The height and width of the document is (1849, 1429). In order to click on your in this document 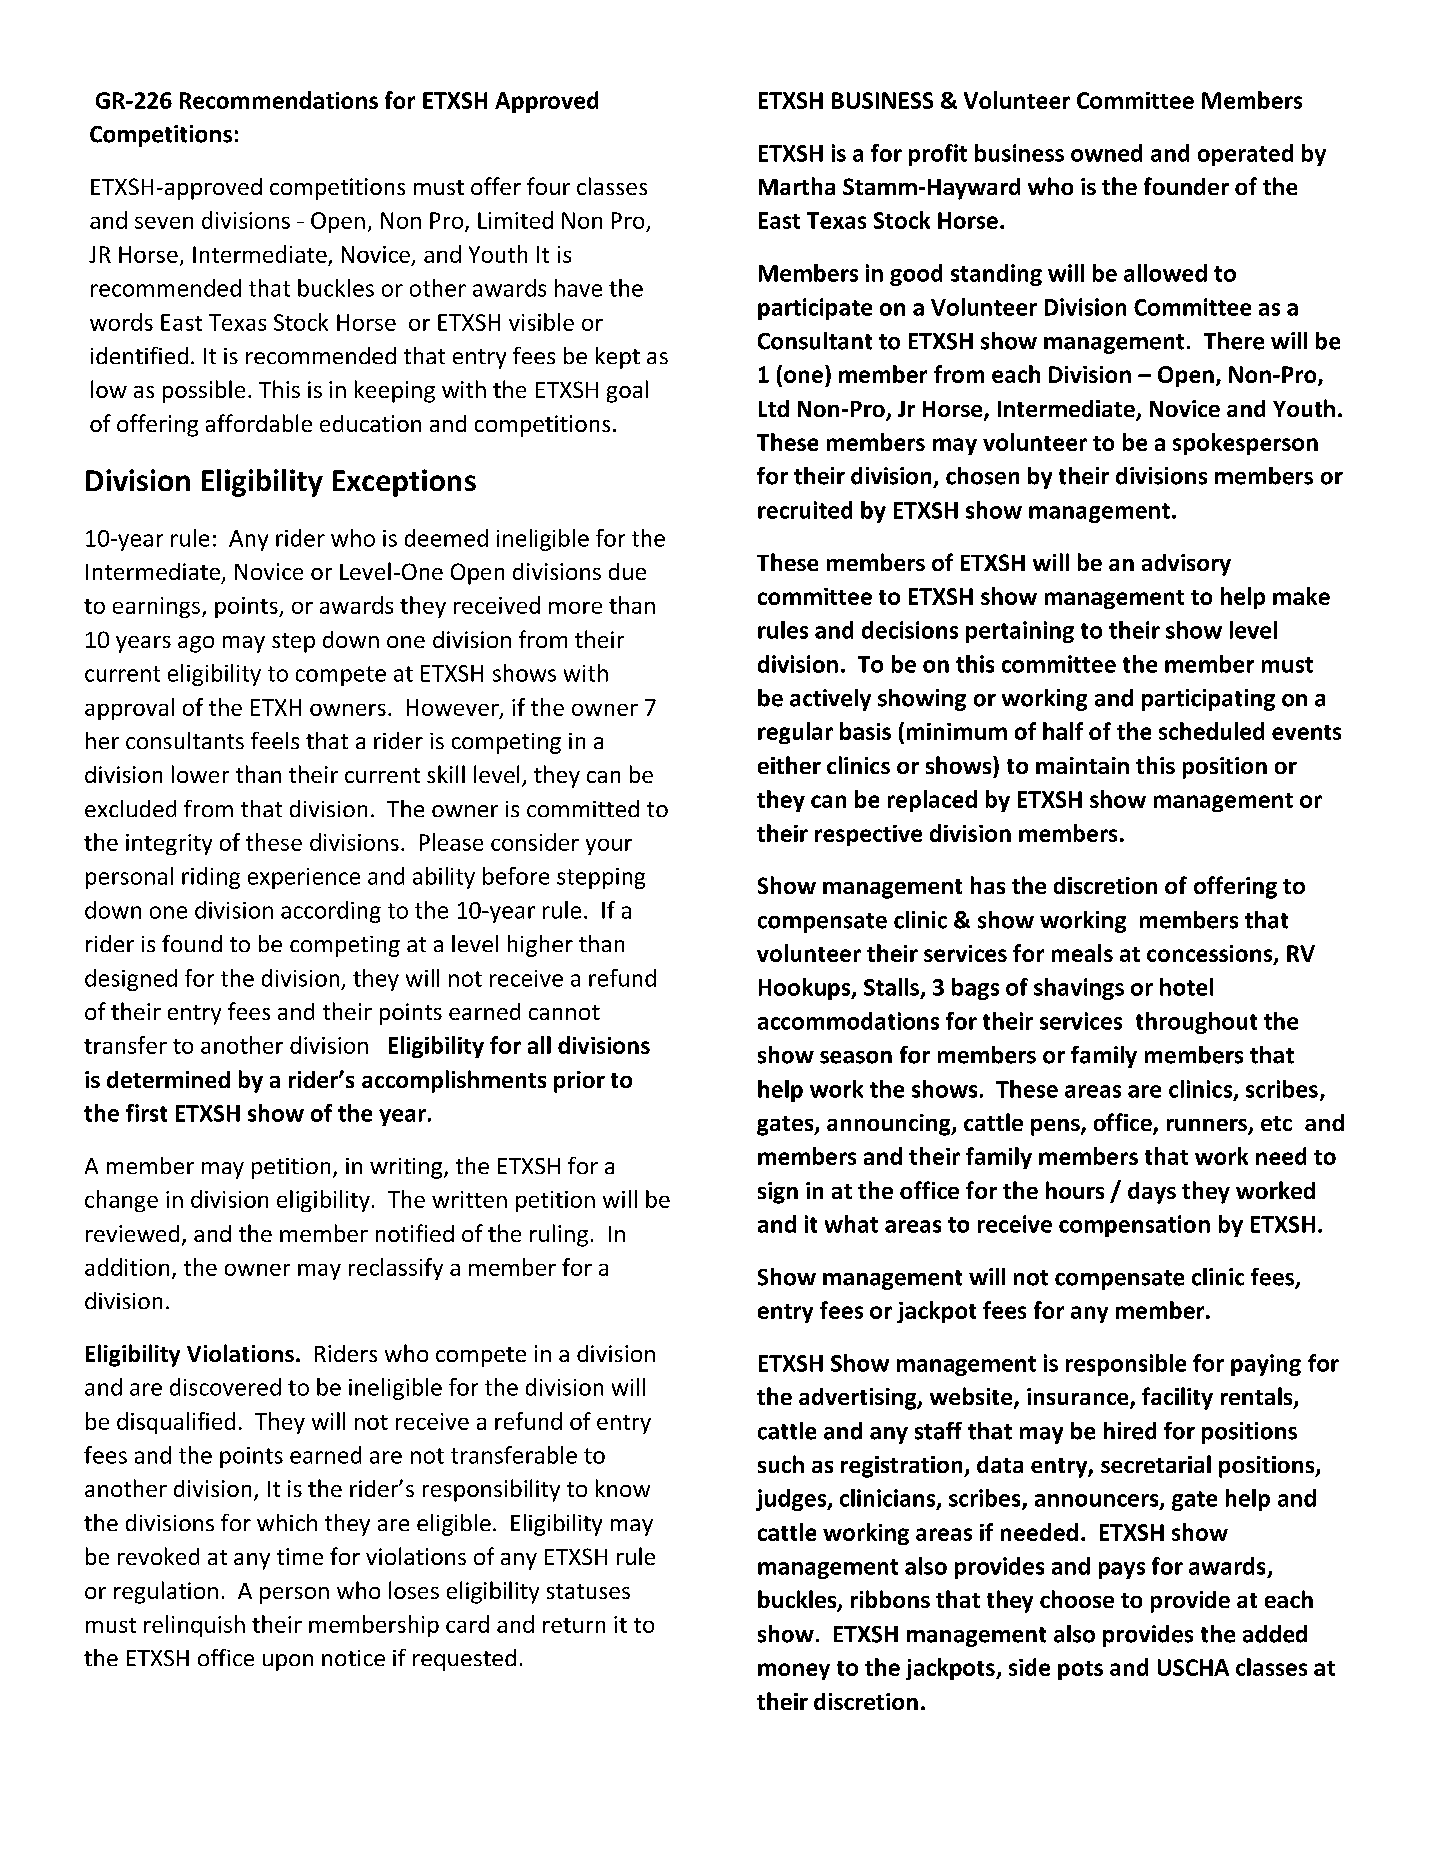, I will do `click(609, 847)`.
